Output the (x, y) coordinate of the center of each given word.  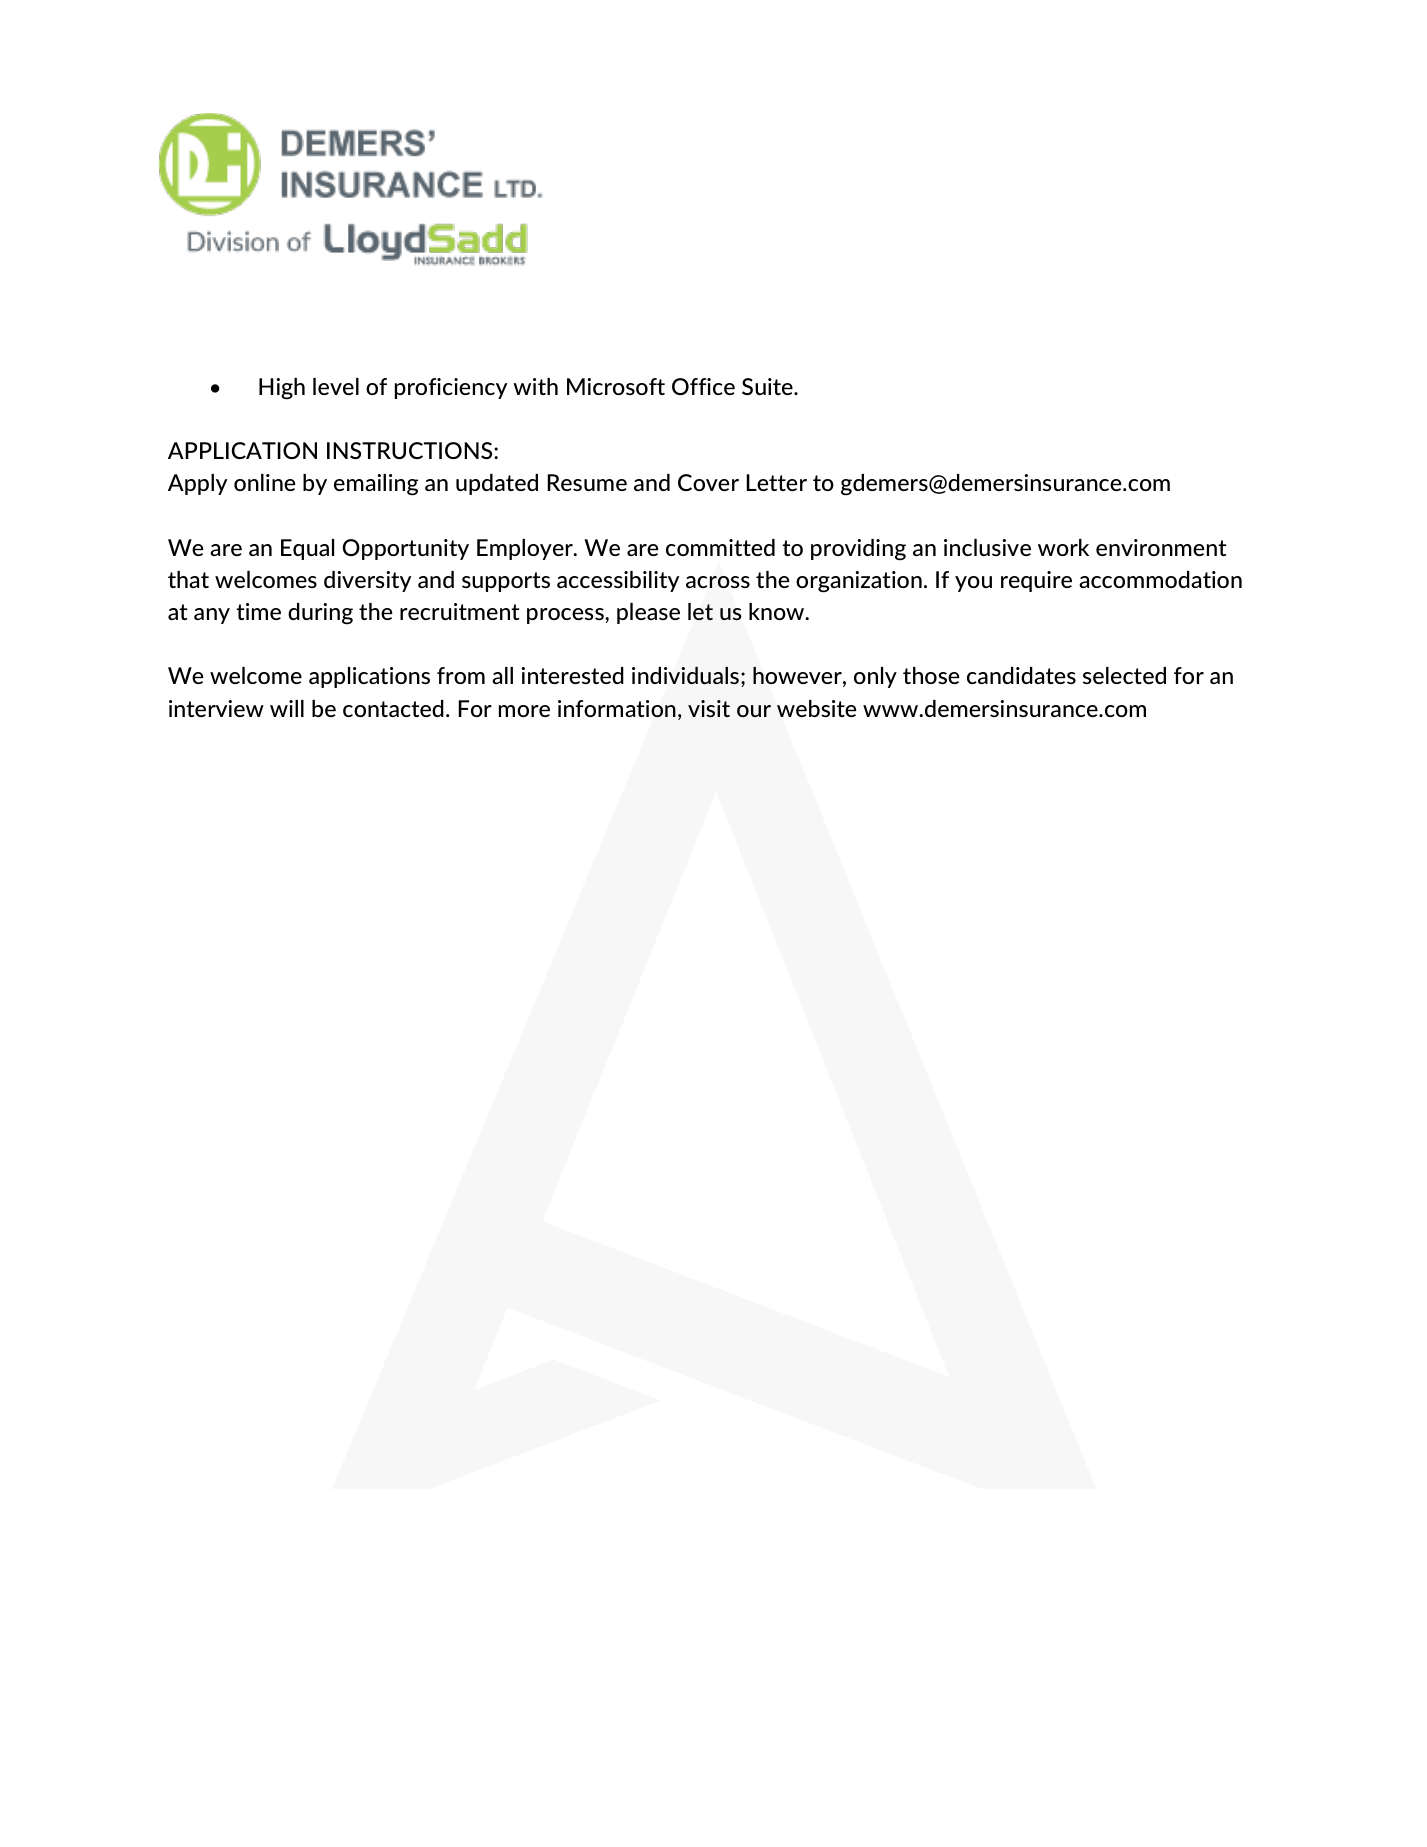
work (1063, 547)
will (287, 708)
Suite (768, 386)
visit (709, 708)
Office (703, 386)
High (282, 389)
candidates (1021, 675)
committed (720, 547)
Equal (307, 549)
